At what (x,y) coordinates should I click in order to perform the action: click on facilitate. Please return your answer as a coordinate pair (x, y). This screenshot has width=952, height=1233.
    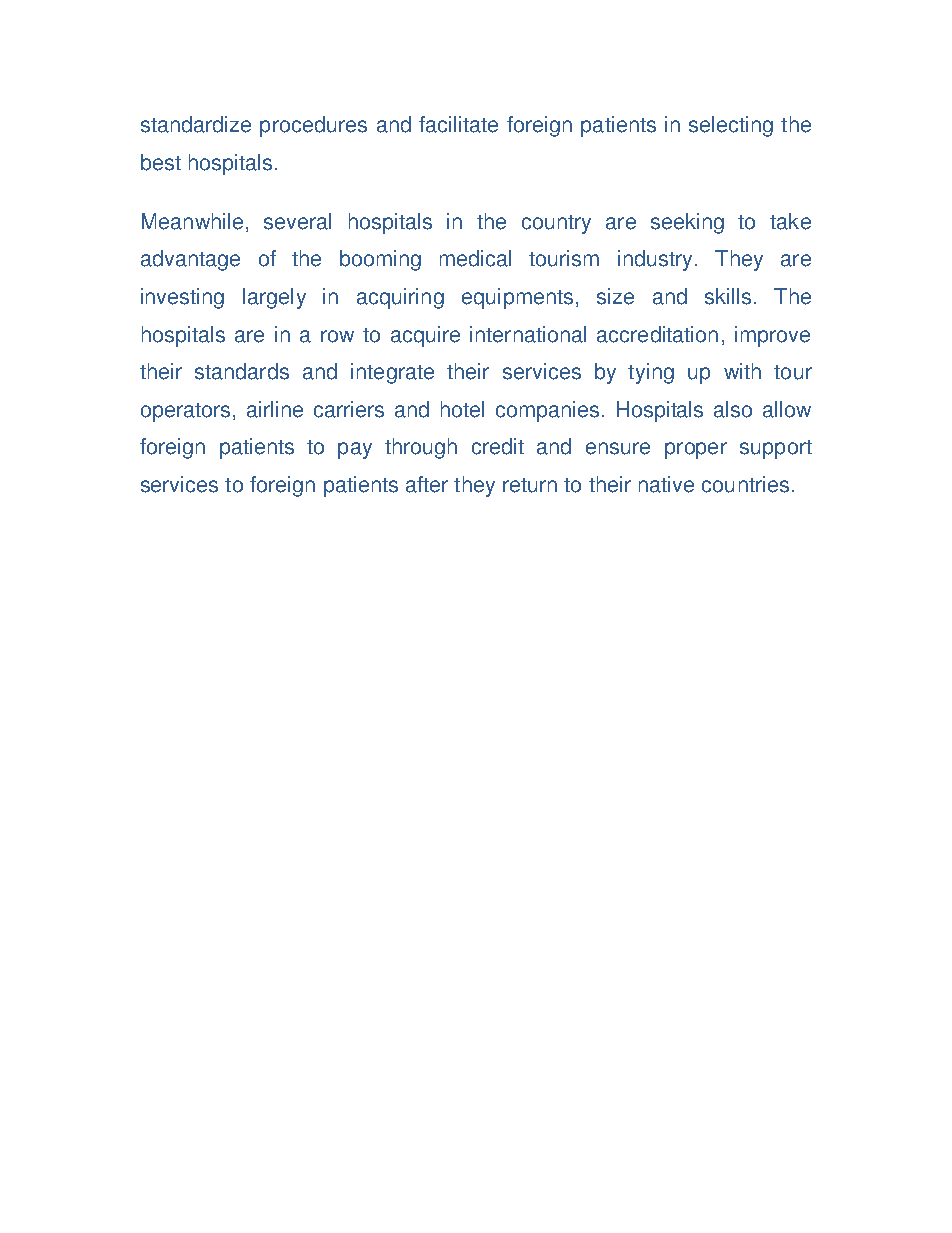
    Looking at the image, I should click on (458, 124).
